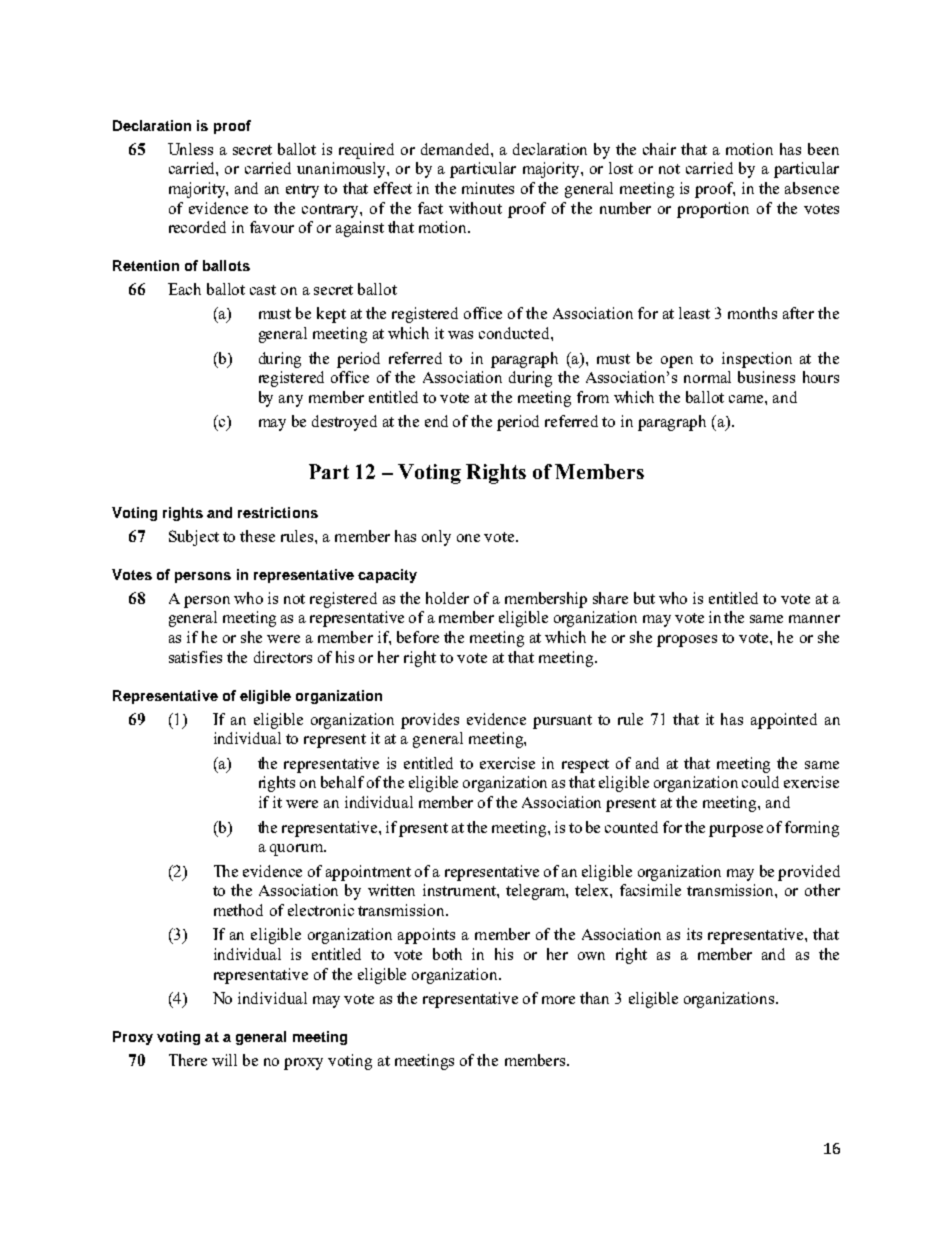  I want to click on will, so click(224, 1060).
